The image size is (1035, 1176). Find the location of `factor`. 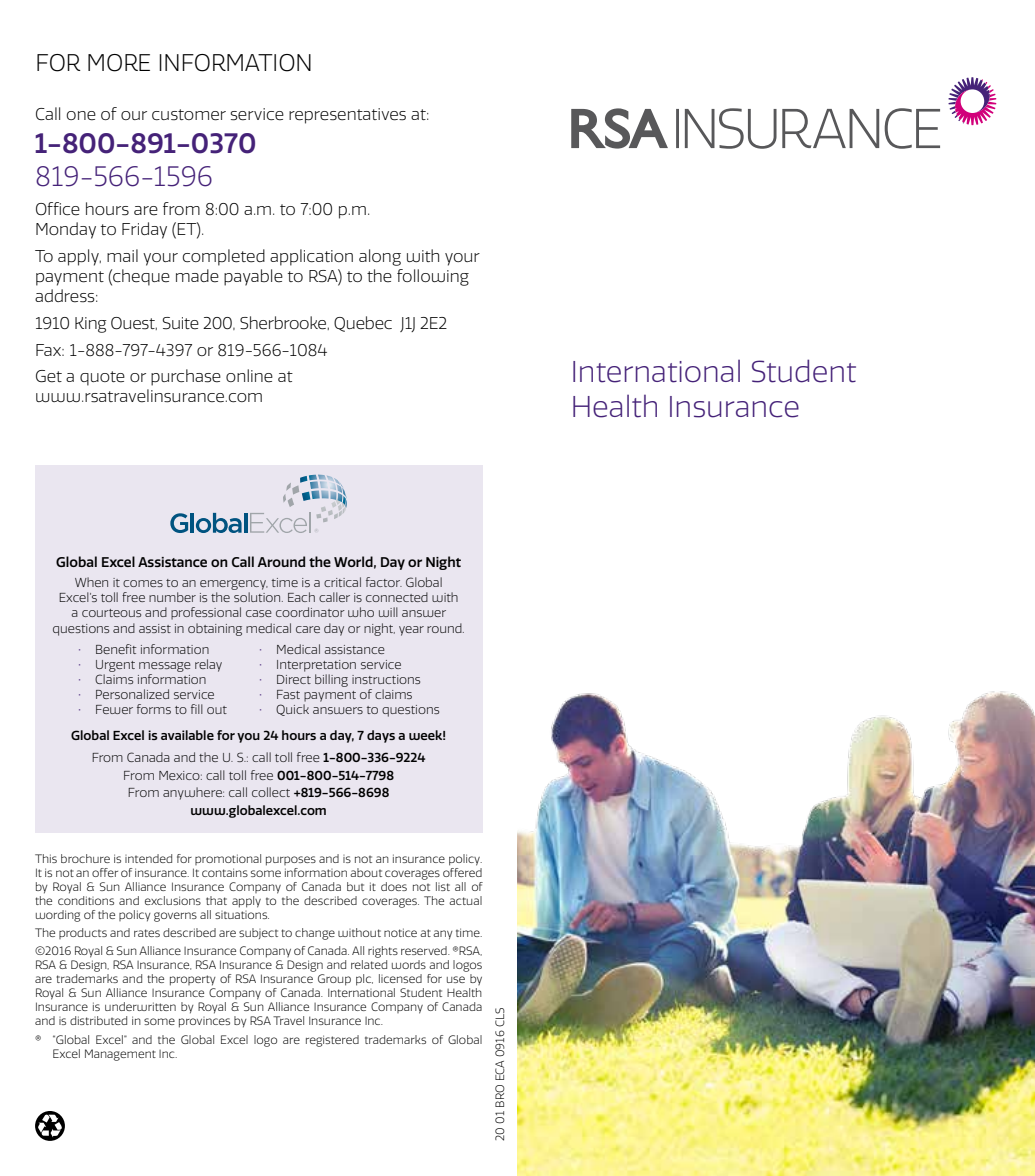

factor is located at coordinates (384, 582).
